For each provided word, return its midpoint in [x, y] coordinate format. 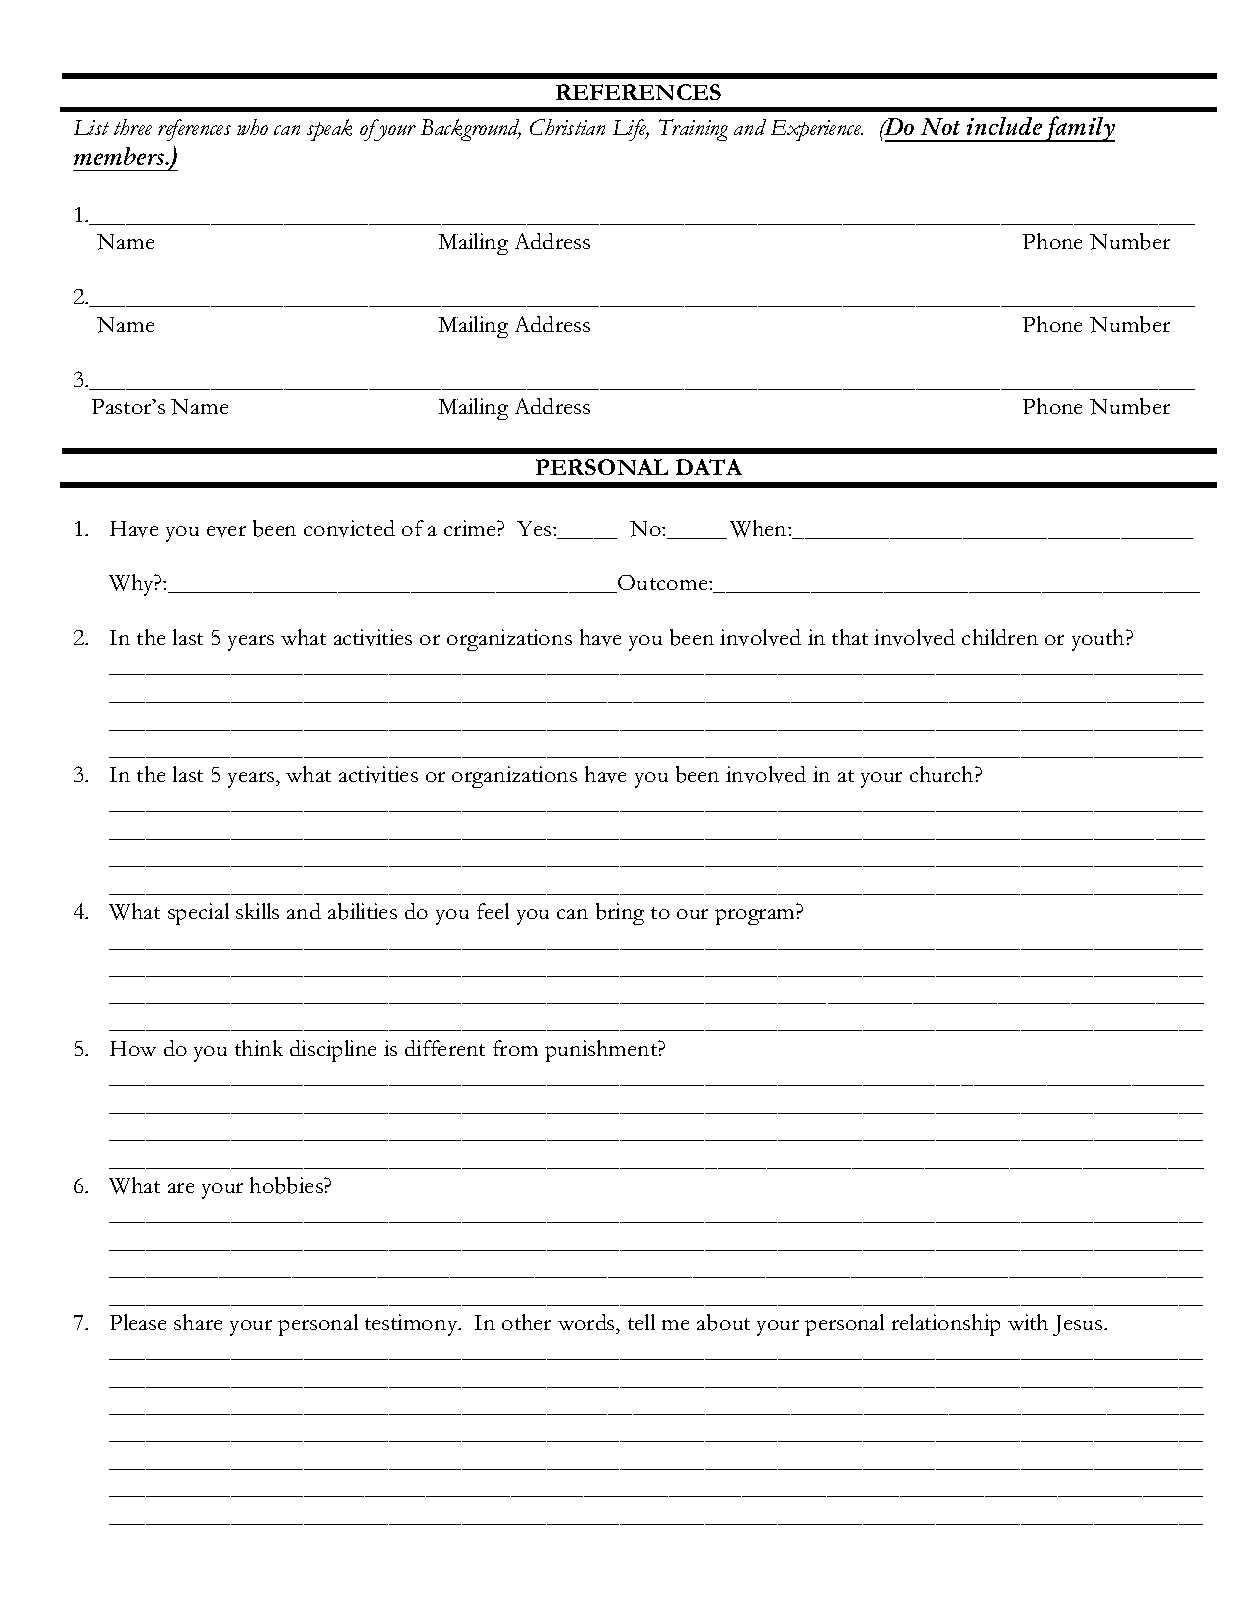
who [252, 127]
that [850, 637]
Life [631, 130]
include [1004, 126]
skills [257, 911]
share [198, 1322]
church [943, 774]
